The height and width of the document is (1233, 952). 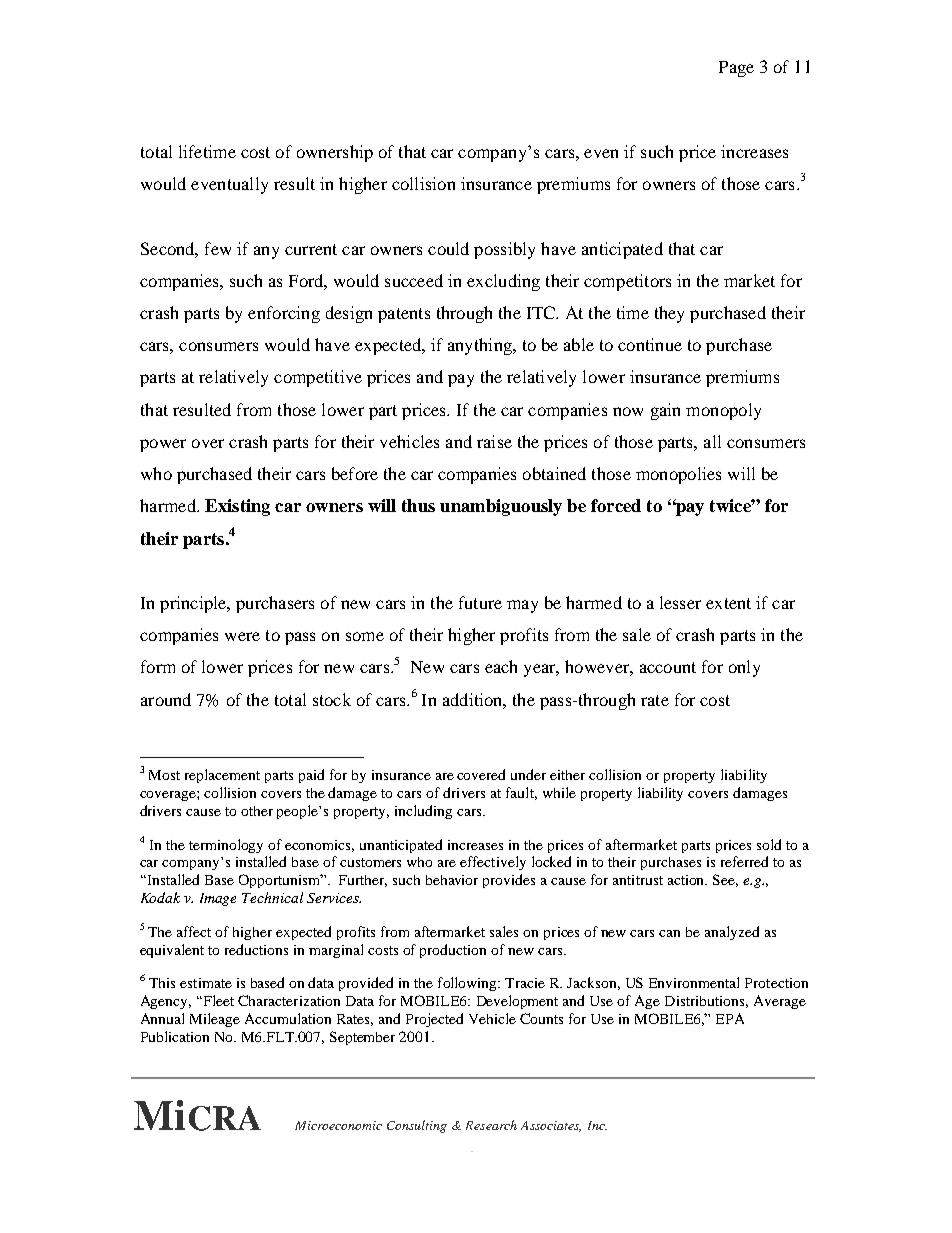 What do you see at coordinates (480, 602) in the document?
I see `future` at bounding box center [480, 602].
